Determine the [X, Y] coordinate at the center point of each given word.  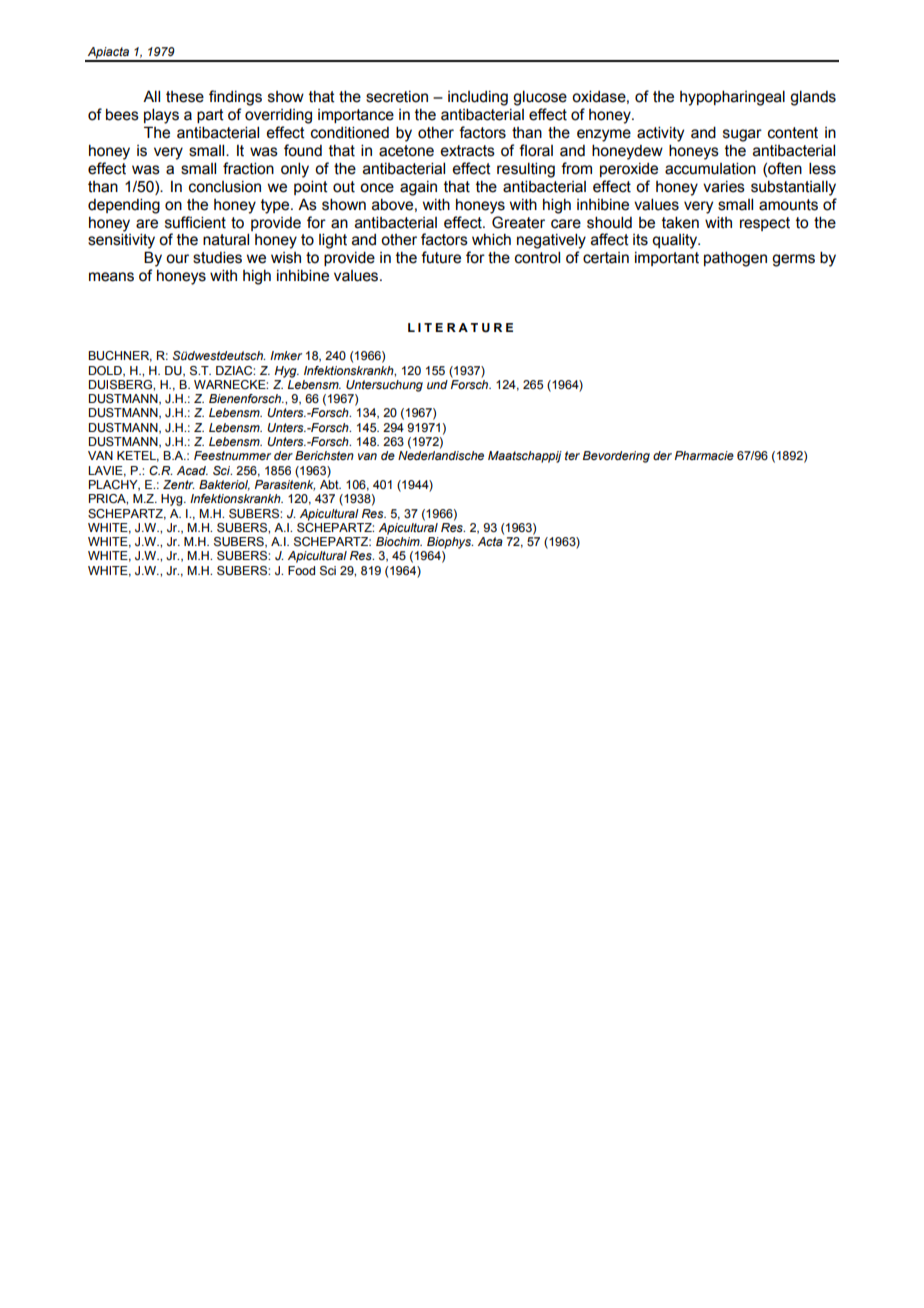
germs [793, 260]
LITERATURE [460, 328]
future [441, 257]
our [177, 259]
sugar [742, 135]
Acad [192, 470]
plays [161, 116]
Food [301, 570]
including [478, 98]
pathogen [735, 259]
